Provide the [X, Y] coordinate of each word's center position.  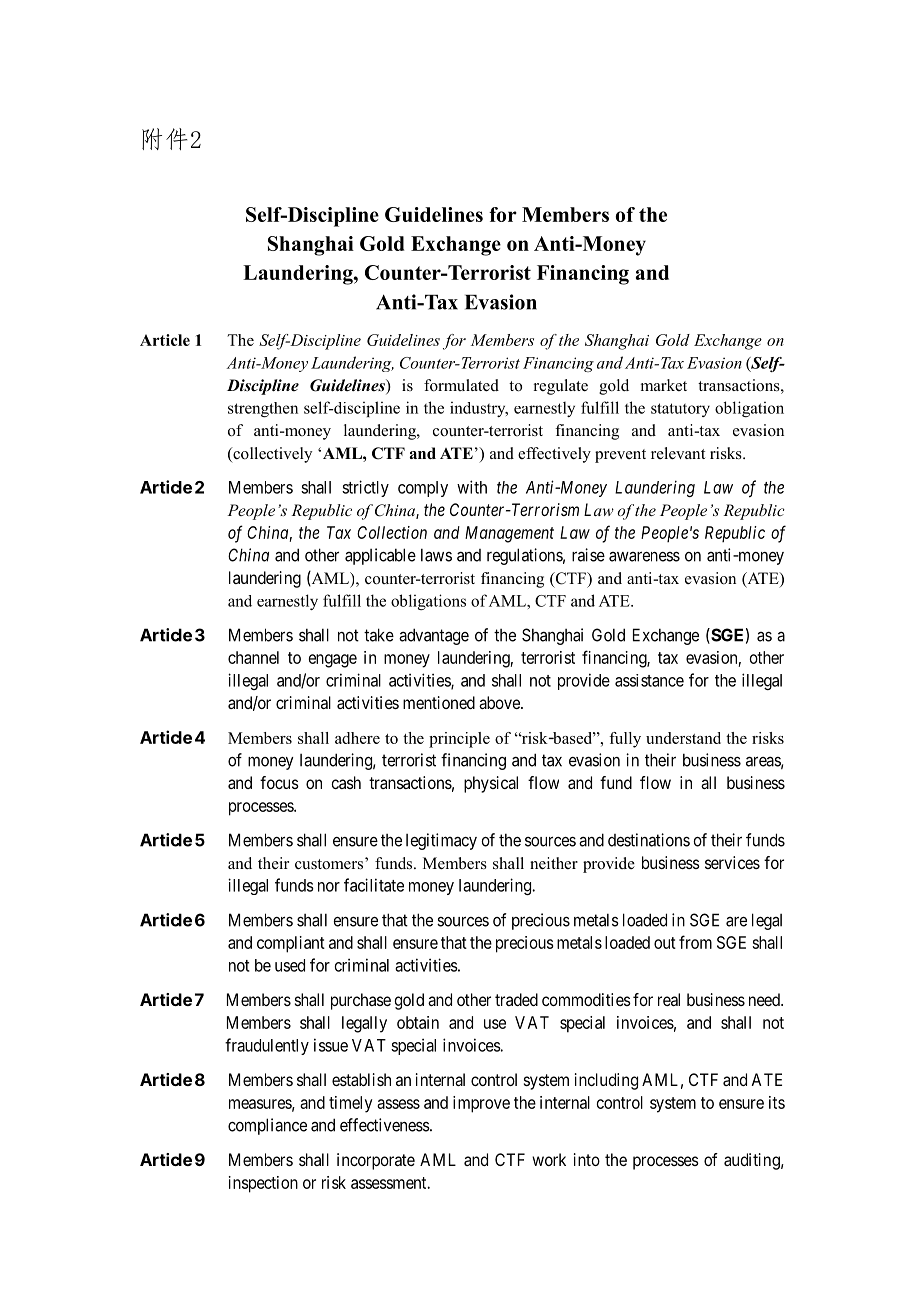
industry [479, 409]
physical [491, 784]
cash [346, 782]
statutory [680, 410]
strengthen [263, 409]
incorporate [376, 1161]
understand [683, 738]
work [549, 1159]
